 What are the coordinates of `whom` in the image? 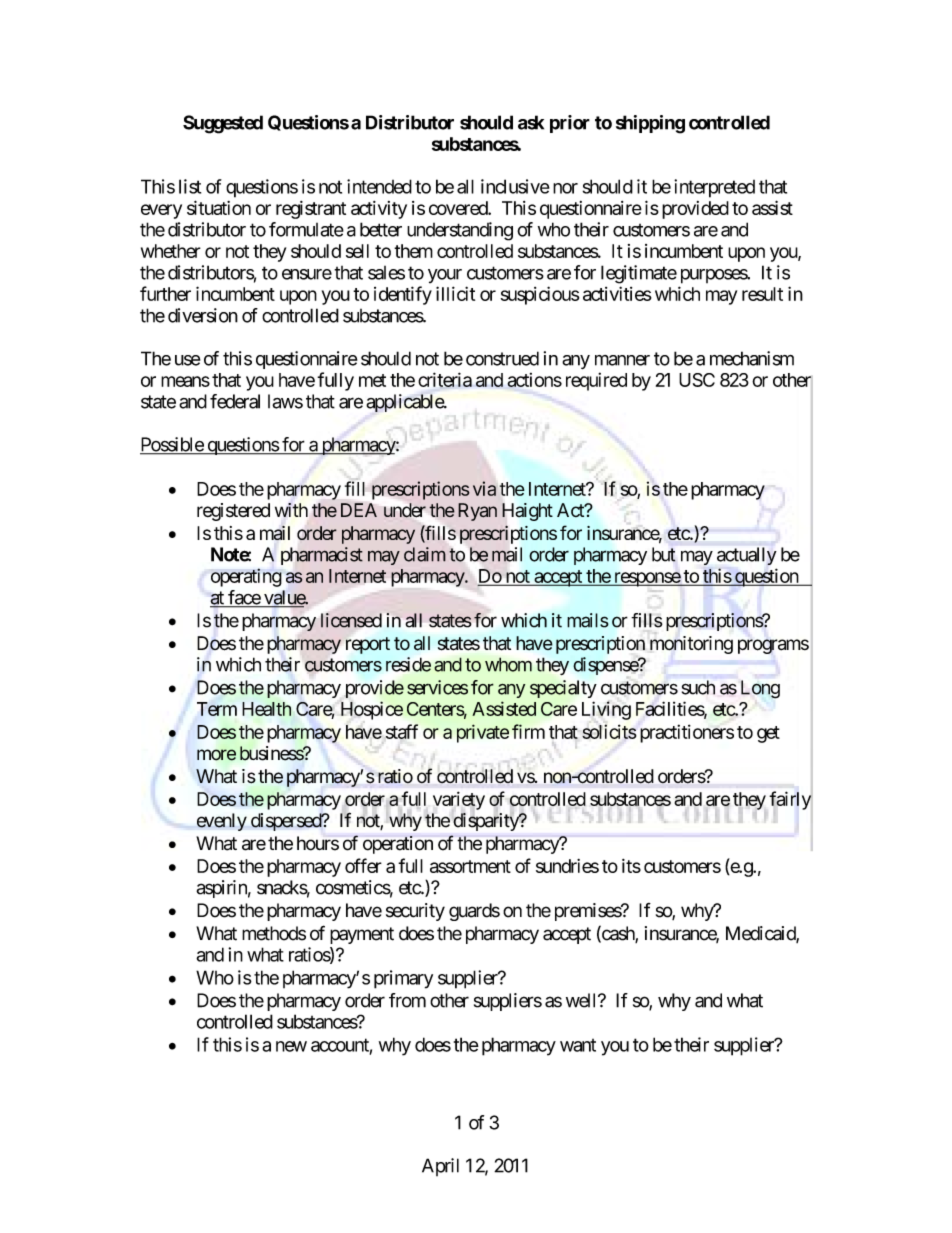 It's located at (508, 664).
